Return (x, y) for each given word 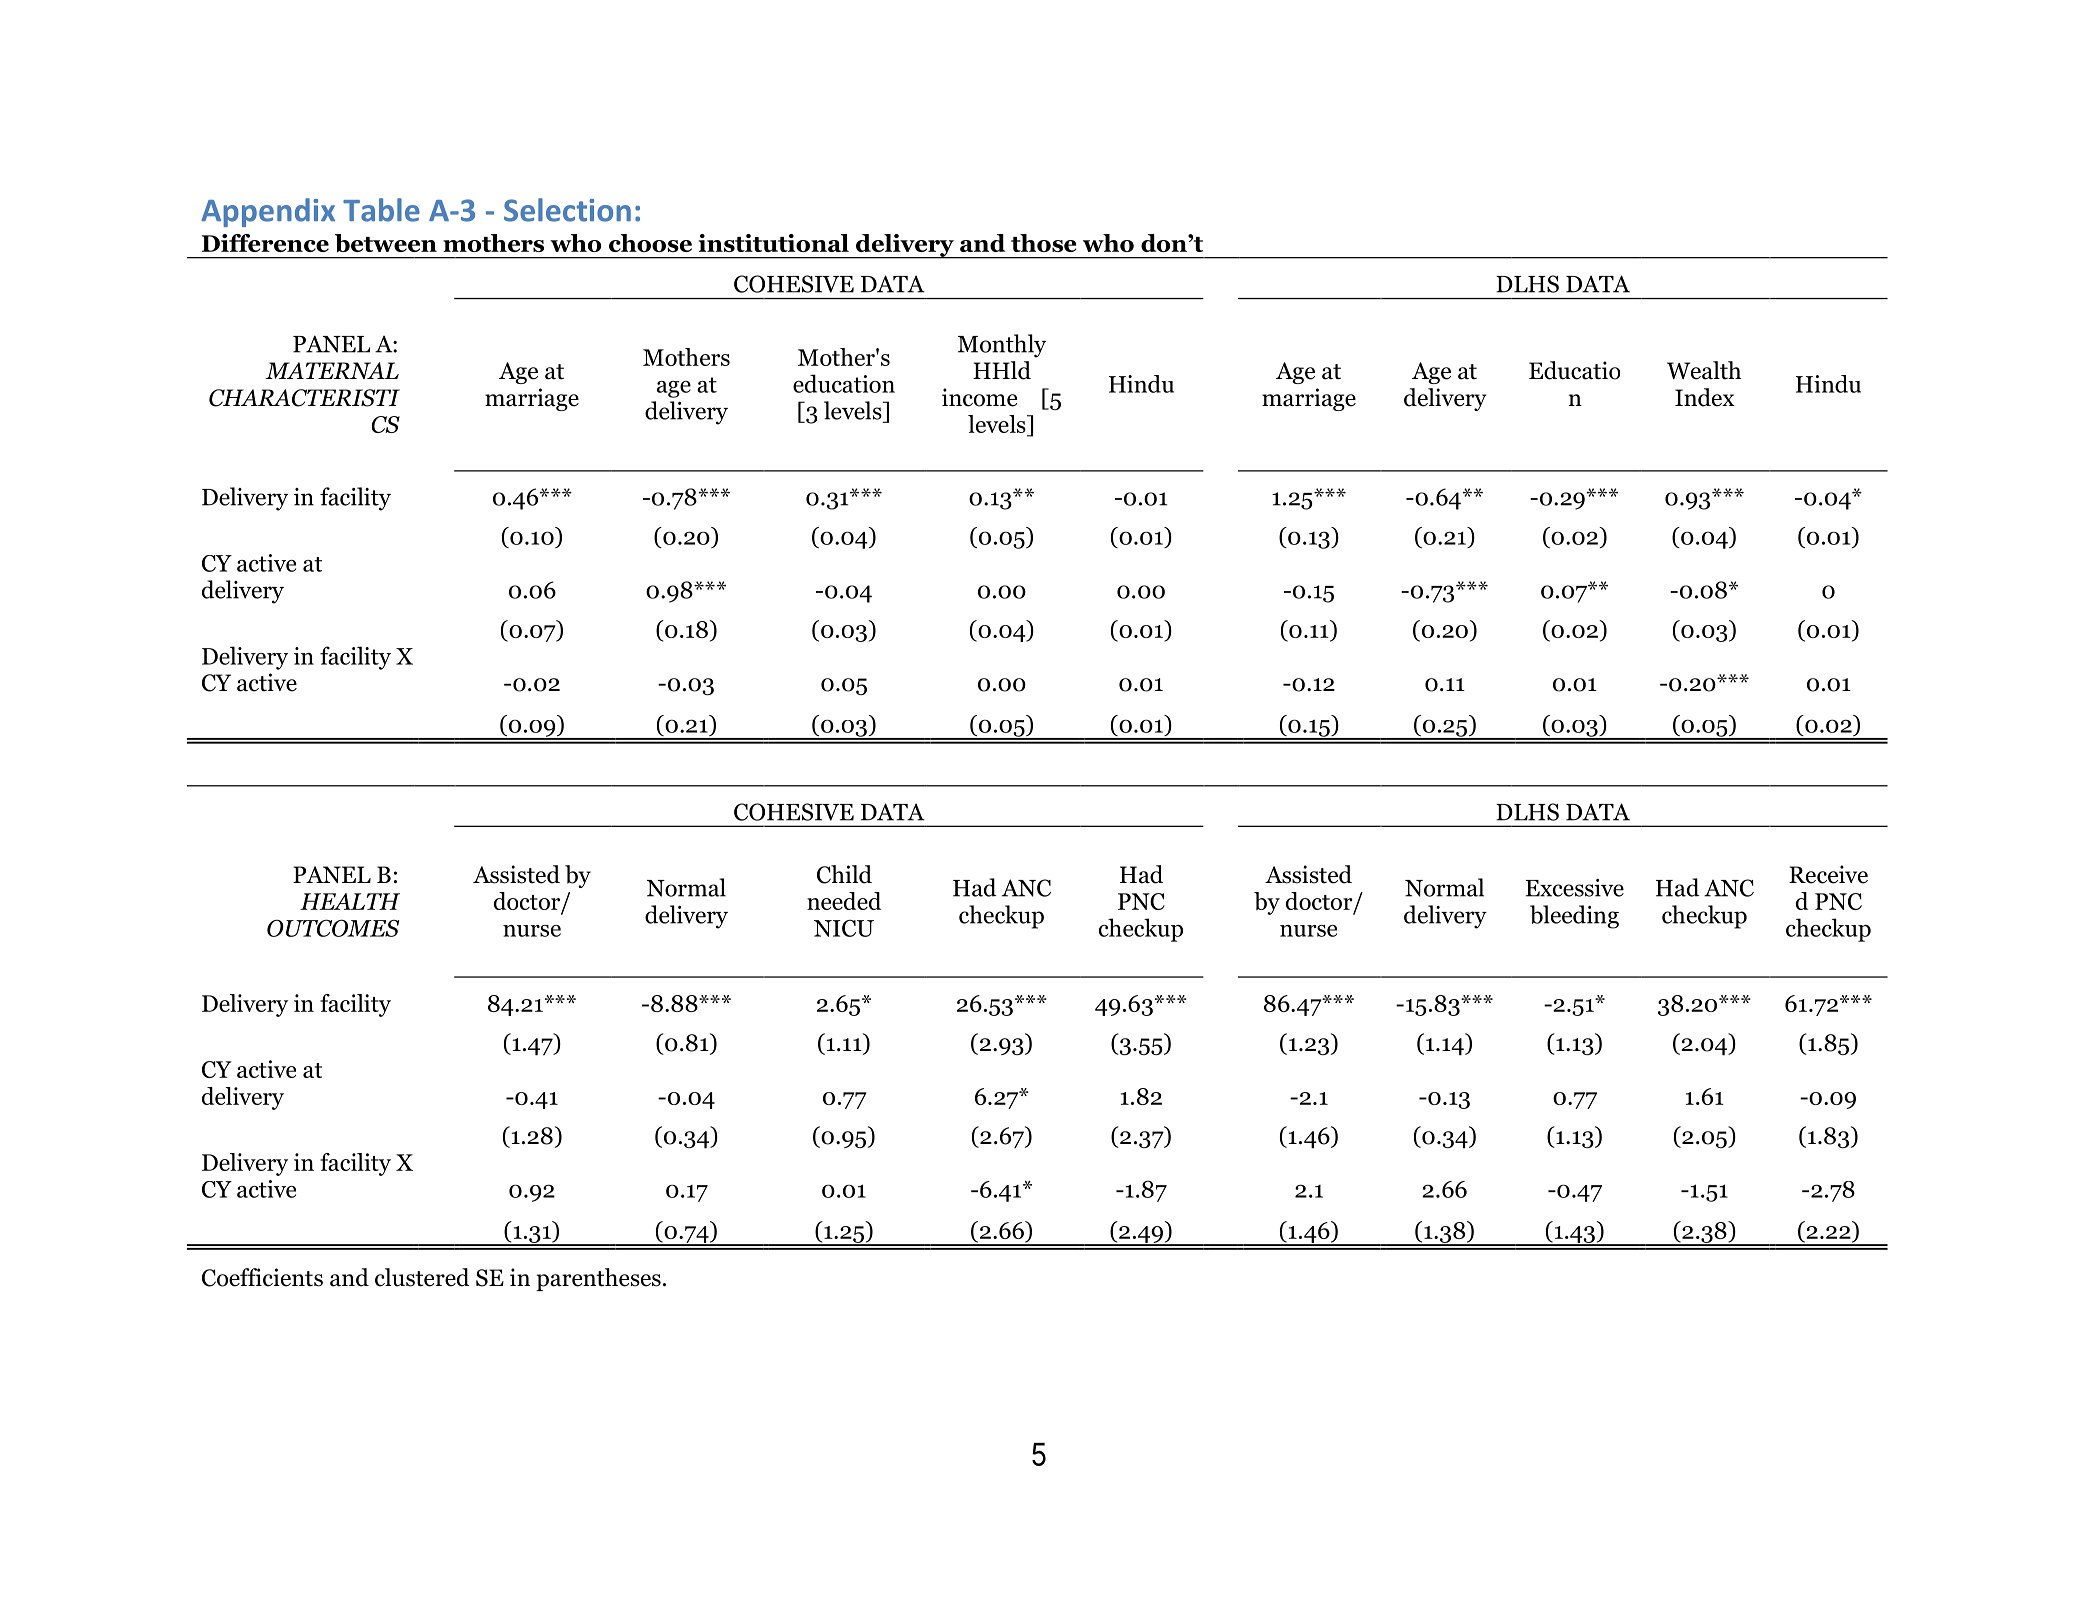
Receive (1828, 874)
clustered (422, 1277)
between (386, 243)
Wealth (1704, 370)
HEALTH (350, 901)
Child (844, 874)
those (1044, 243)
